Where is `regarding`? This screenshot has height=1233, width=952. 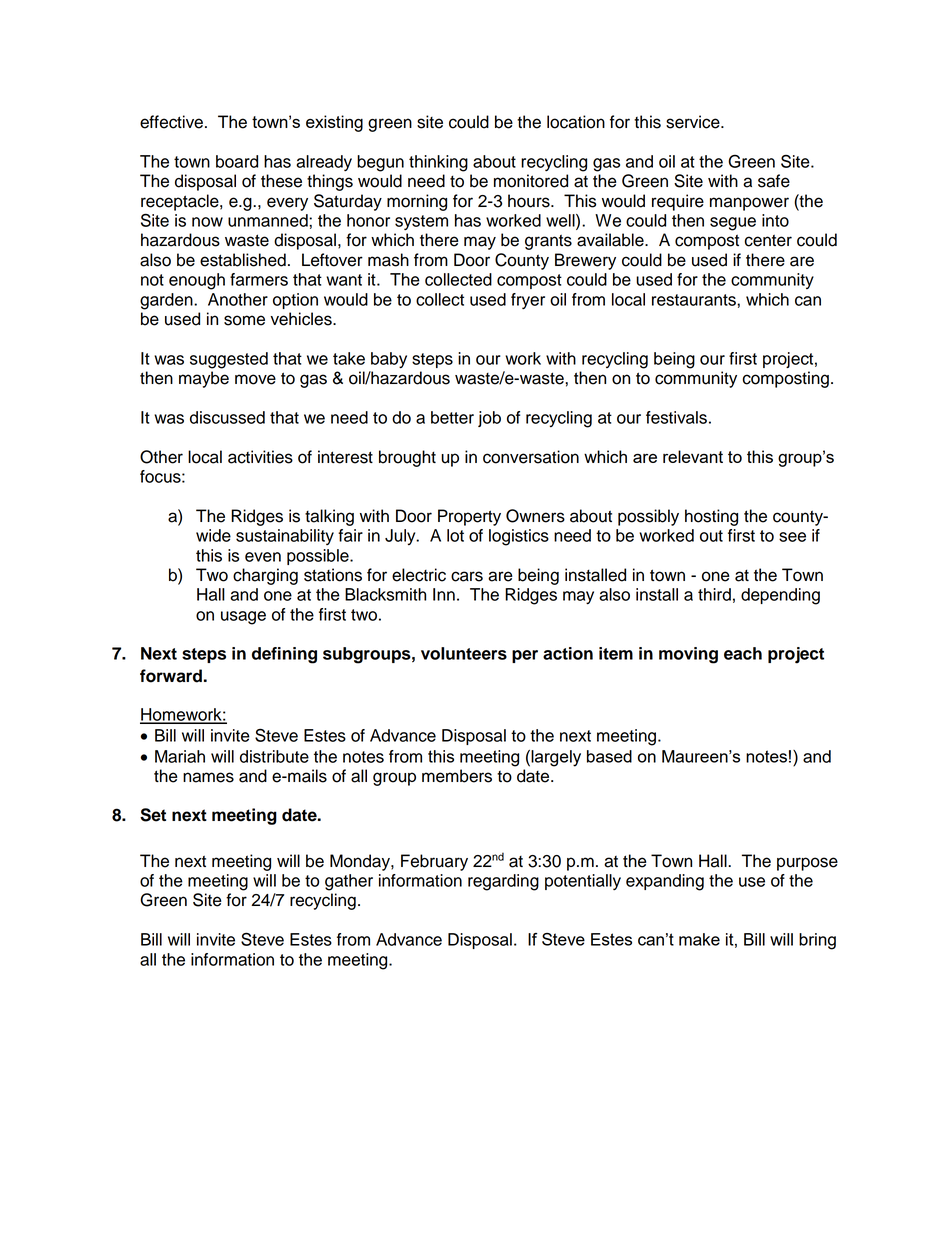
regarding is located at coordinates (503, 882).
